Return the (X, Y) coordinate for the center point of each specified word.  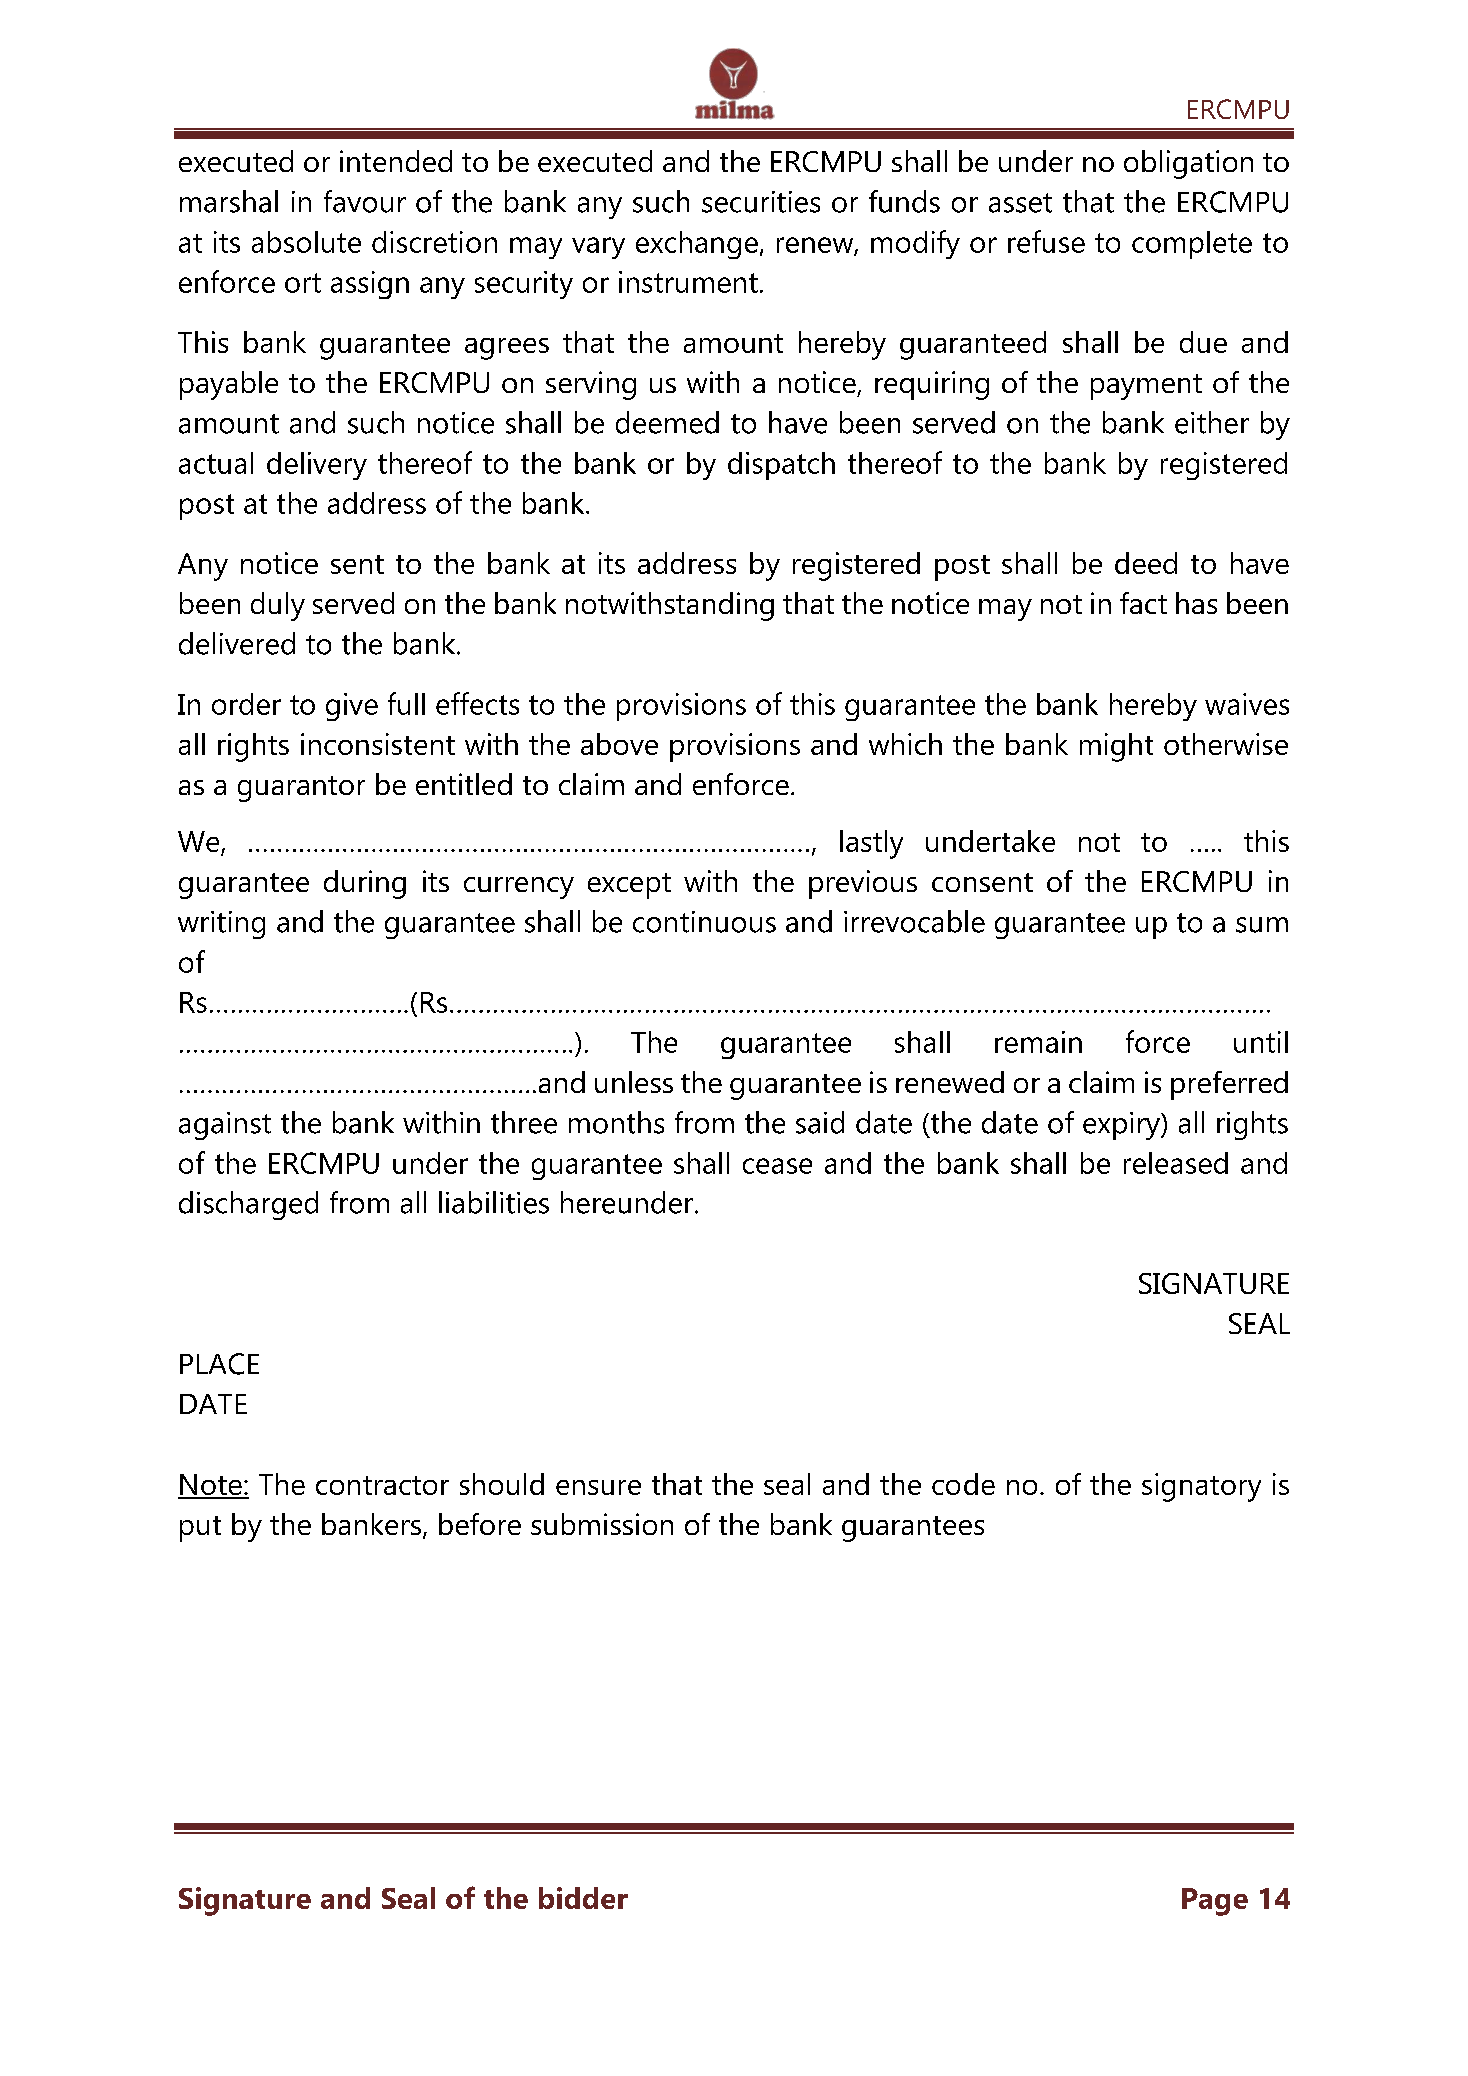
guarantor (301, 789)
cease (777, 1166)
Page (1215, 1902)
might (1116, 747)
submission (602, 1524)
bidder (583, 1898)
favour (365, 201)
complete (1192, 245)
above (619, 744)
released (1176, 1163)
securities (761, 202)
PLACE (219, 1364)
